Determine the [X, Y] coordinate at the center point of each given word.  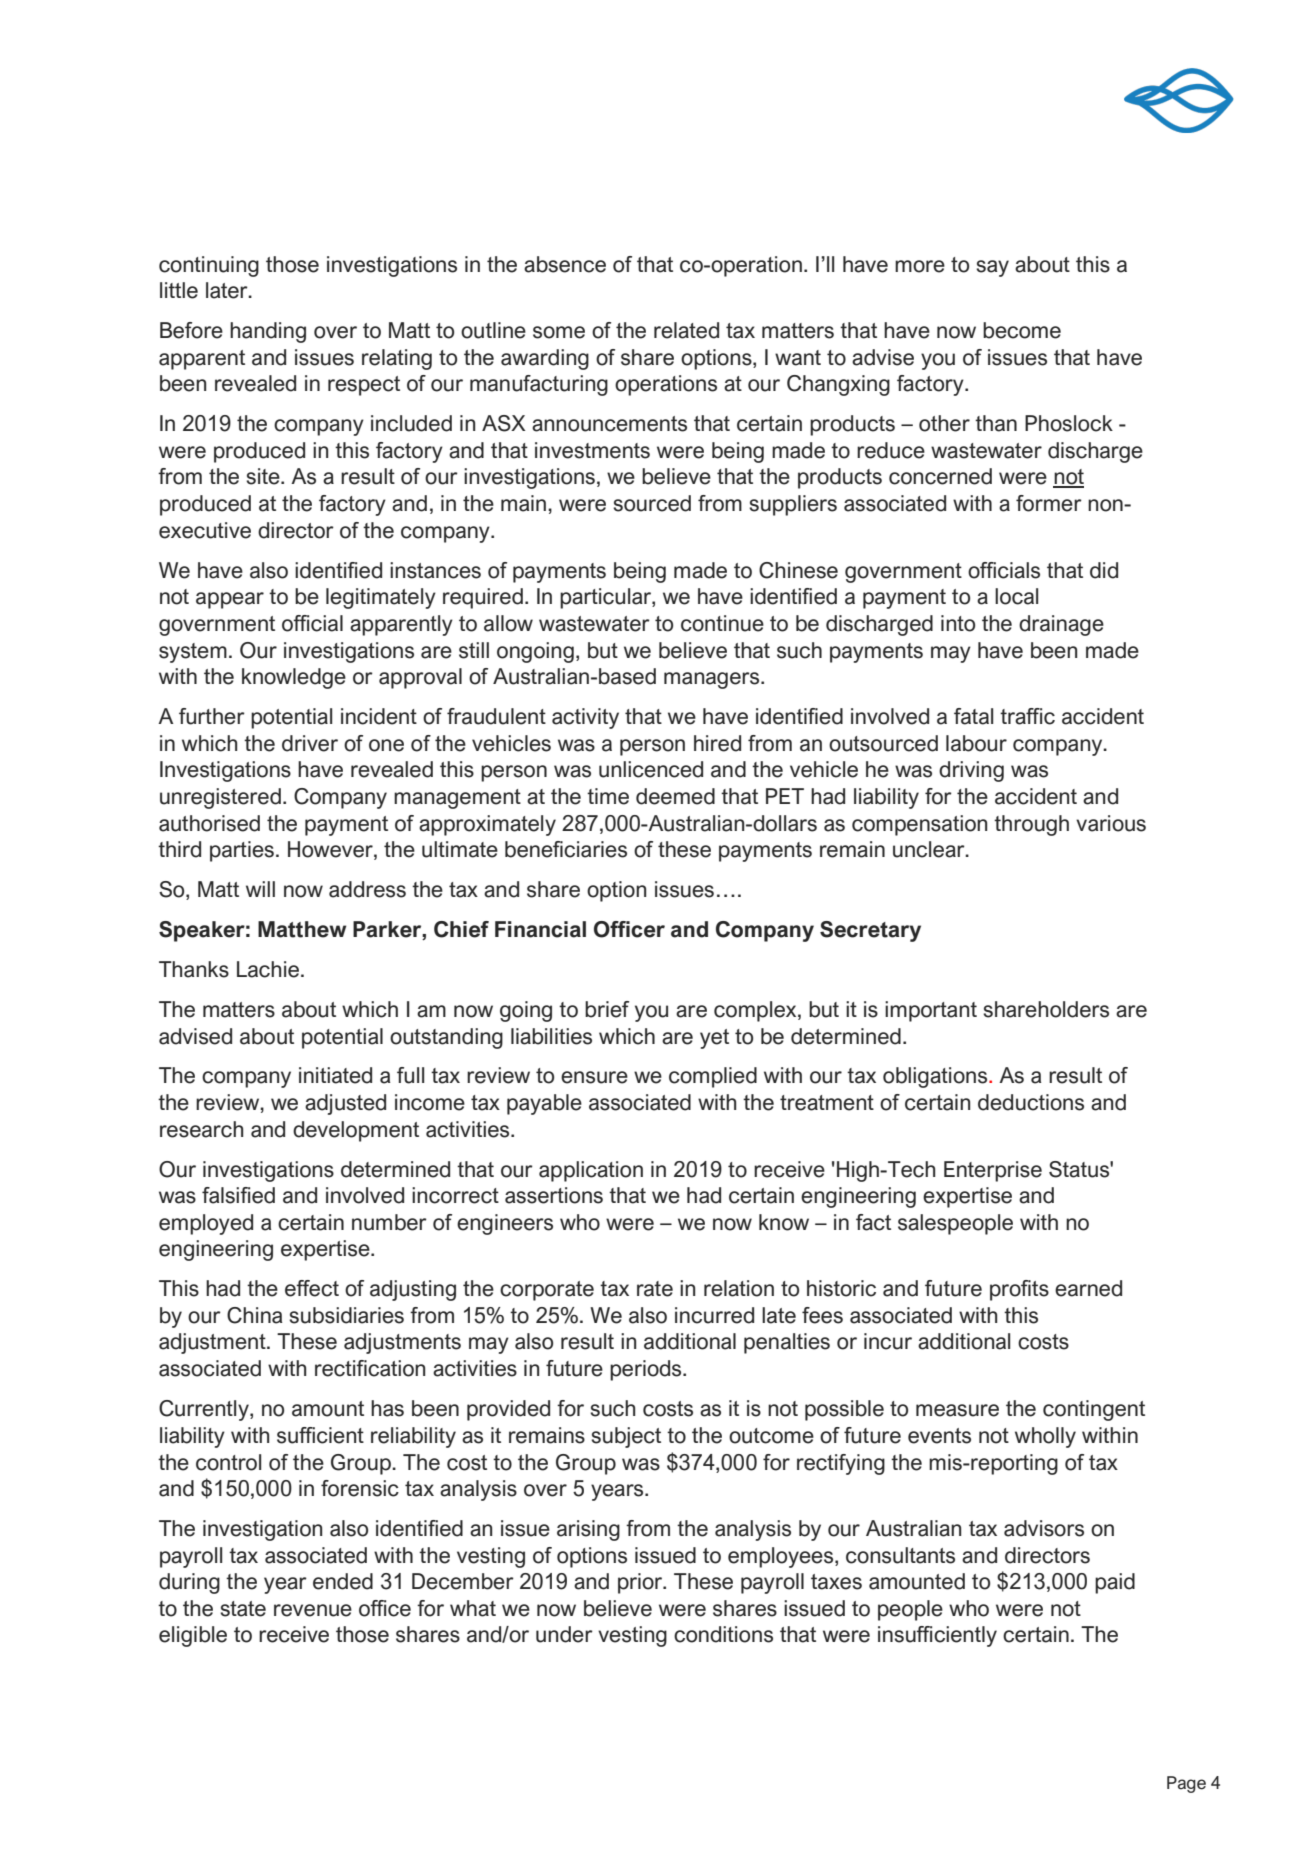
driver [310, 743]
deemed [675, 796]
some [559, 332]
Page [1186, 1784]
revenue [313, 1610]
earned [1088, 1288]
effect [312, 1288]
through [1031, 825]
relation [739, 1288]
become [1022, 330]
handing [268, 332]
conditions [723, 1634]
